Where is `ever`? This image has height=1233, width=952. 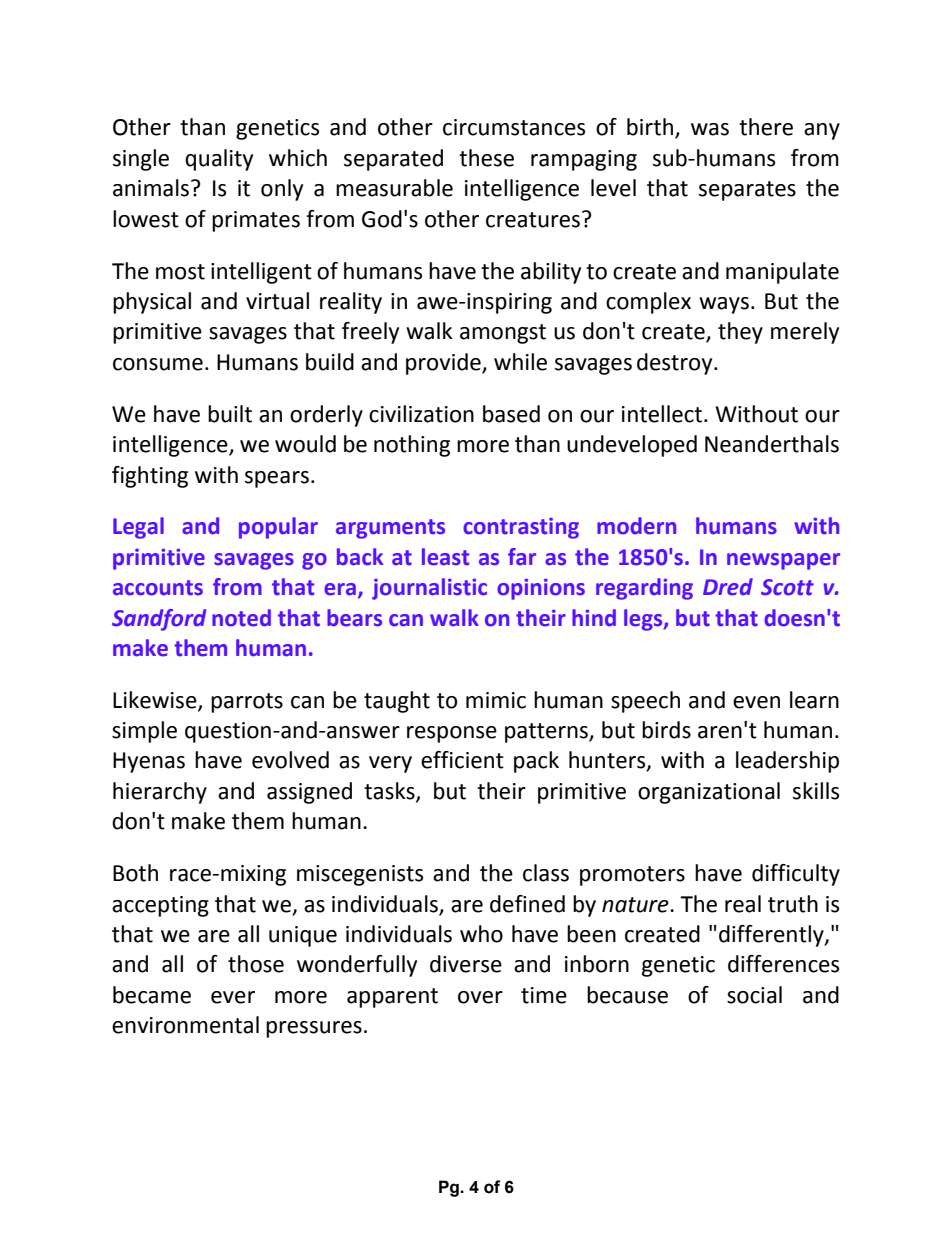 ever is located at coordinates (233, 997).
